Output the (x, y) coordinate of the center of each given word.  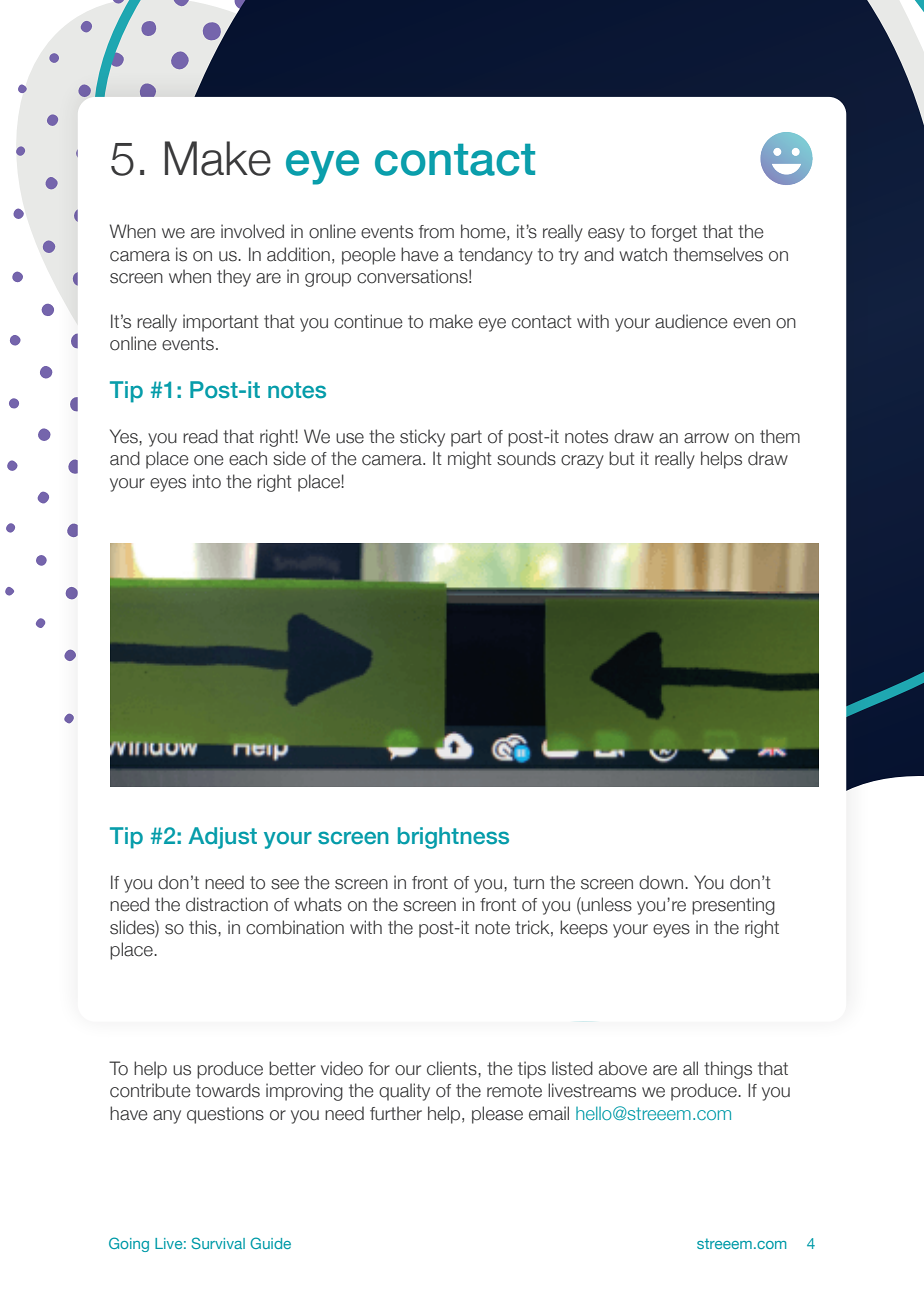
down (662, 882)
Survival (218, 1243)
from (436, 232)
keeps (584, 929)
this (204, 927)
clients (453, 1068)
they (234, 278)
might (470, 460)
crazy (582, 462)
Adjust (222, 838)
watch (643, 254)
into (207, 481)
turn (528, 883)
